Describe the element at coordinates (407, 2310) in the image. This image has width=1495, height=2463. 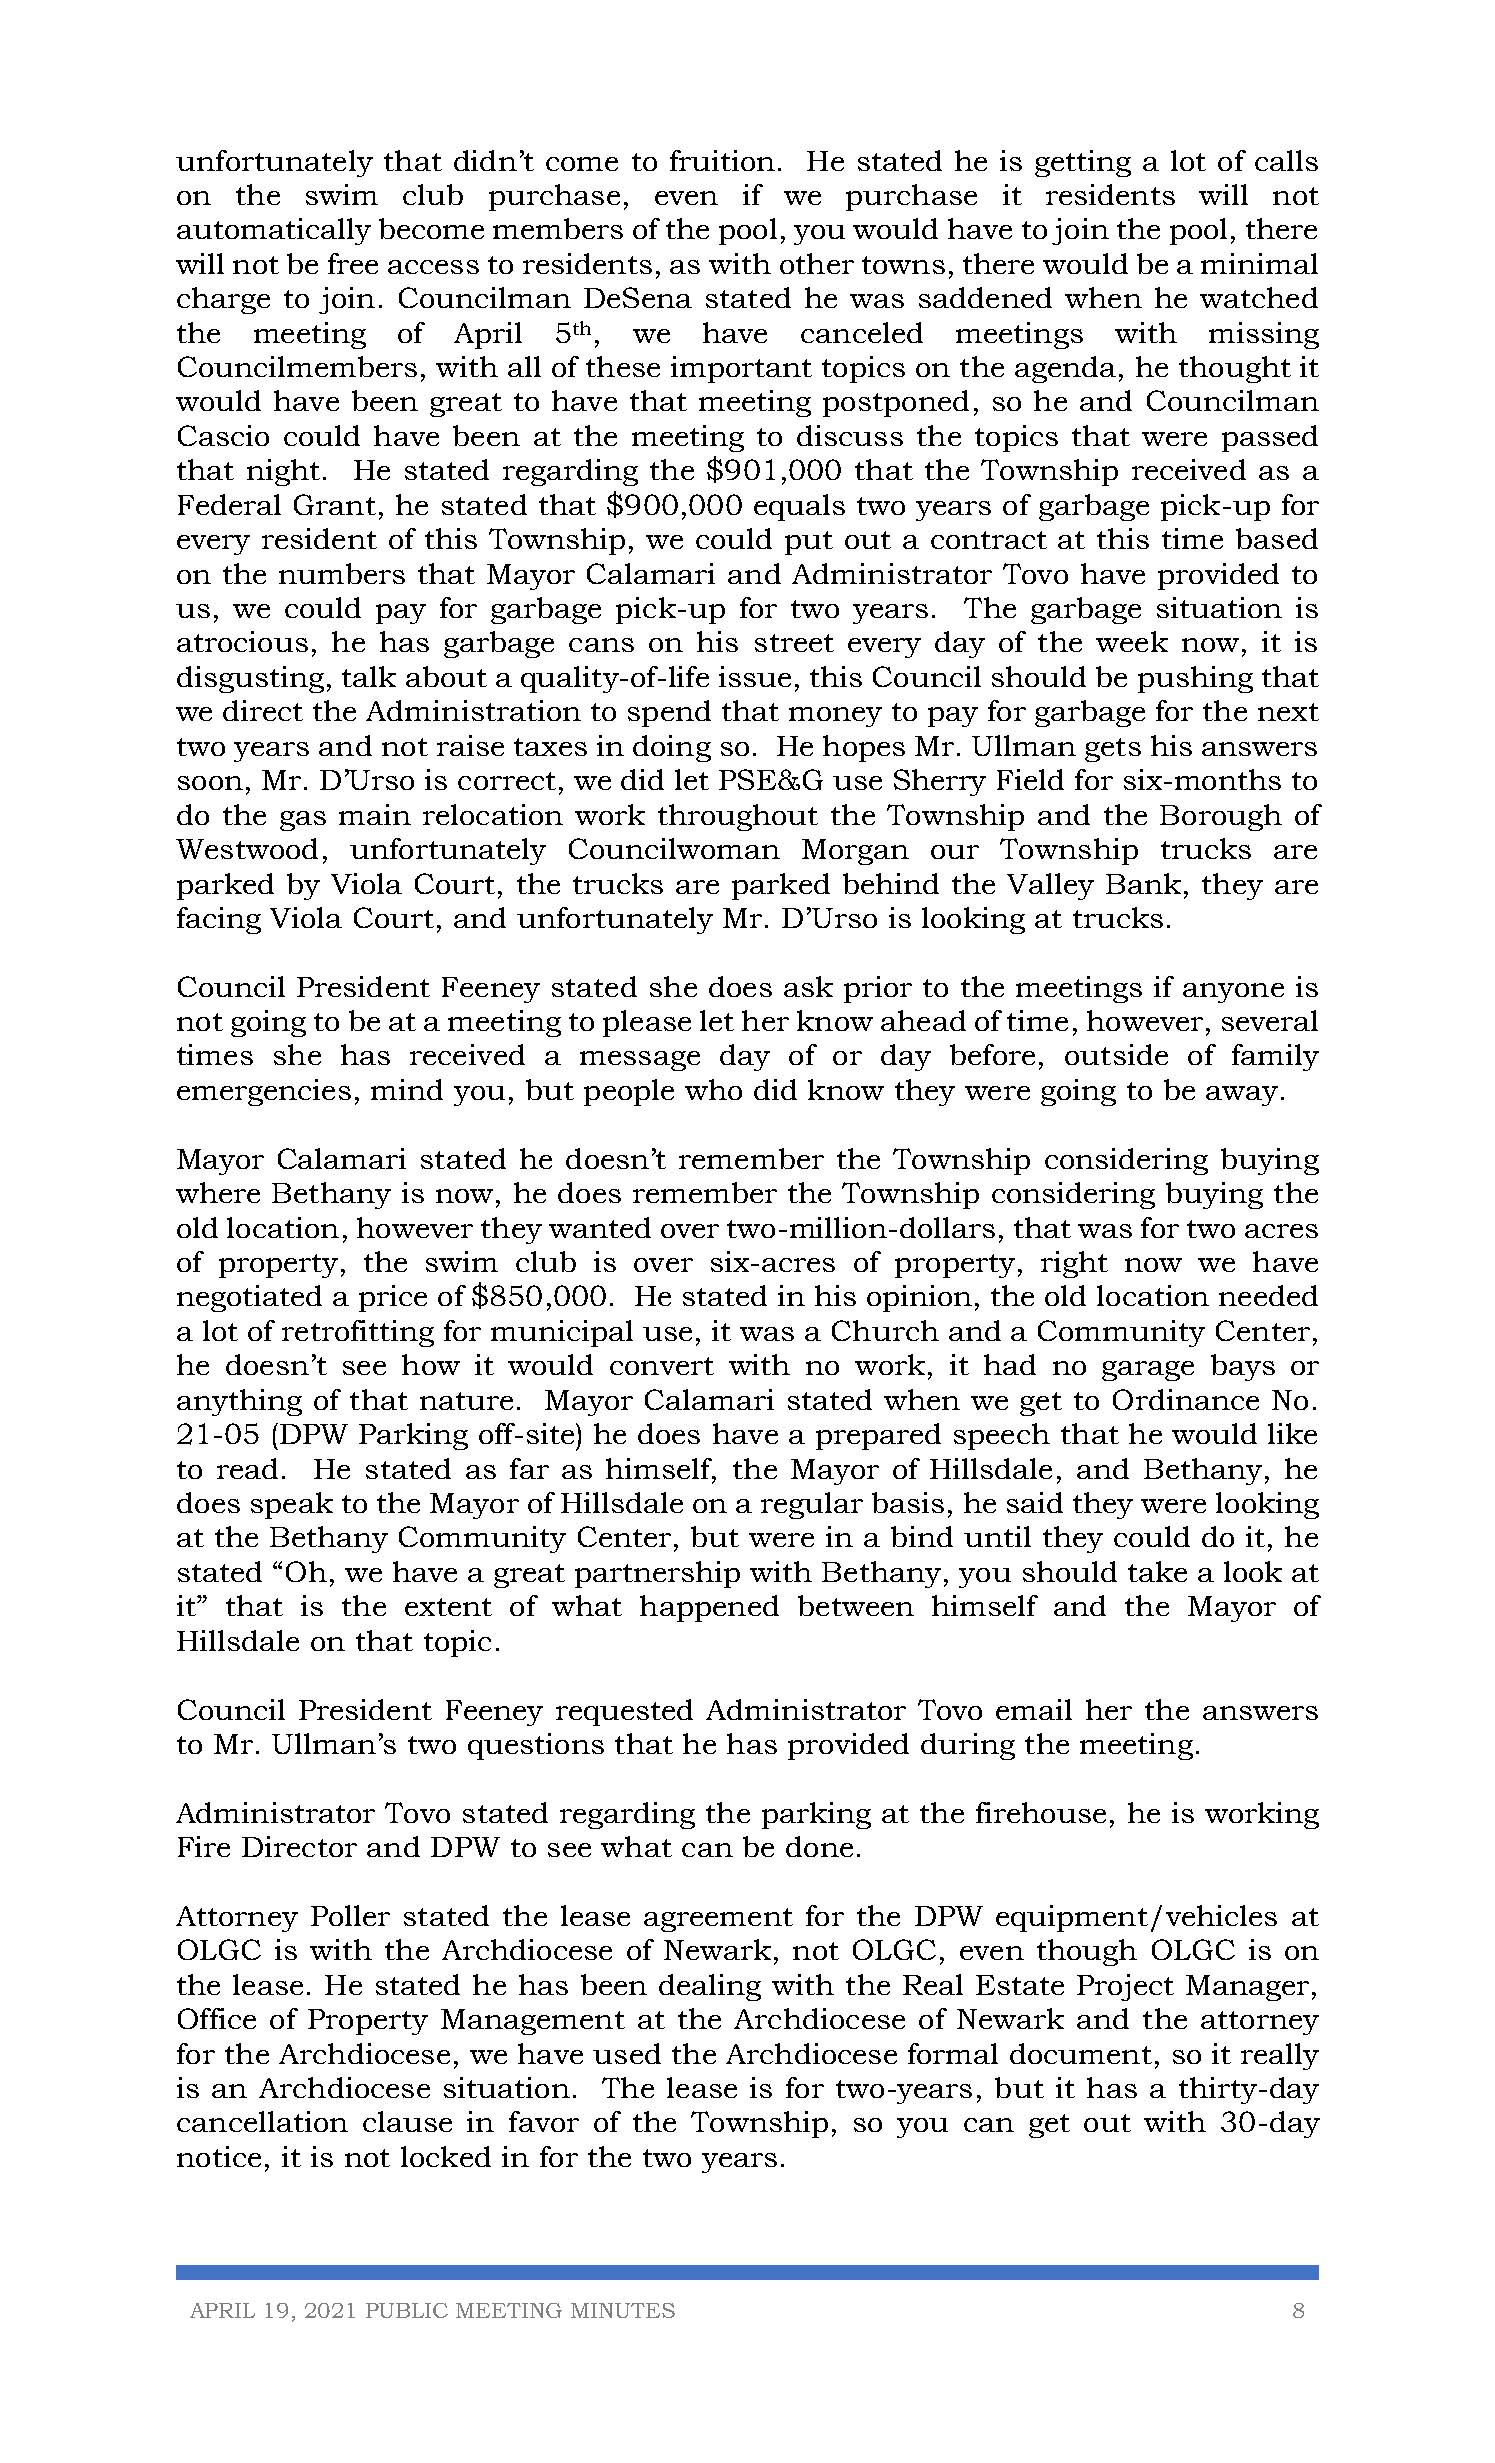
I see `PUBLIC` at that location.
